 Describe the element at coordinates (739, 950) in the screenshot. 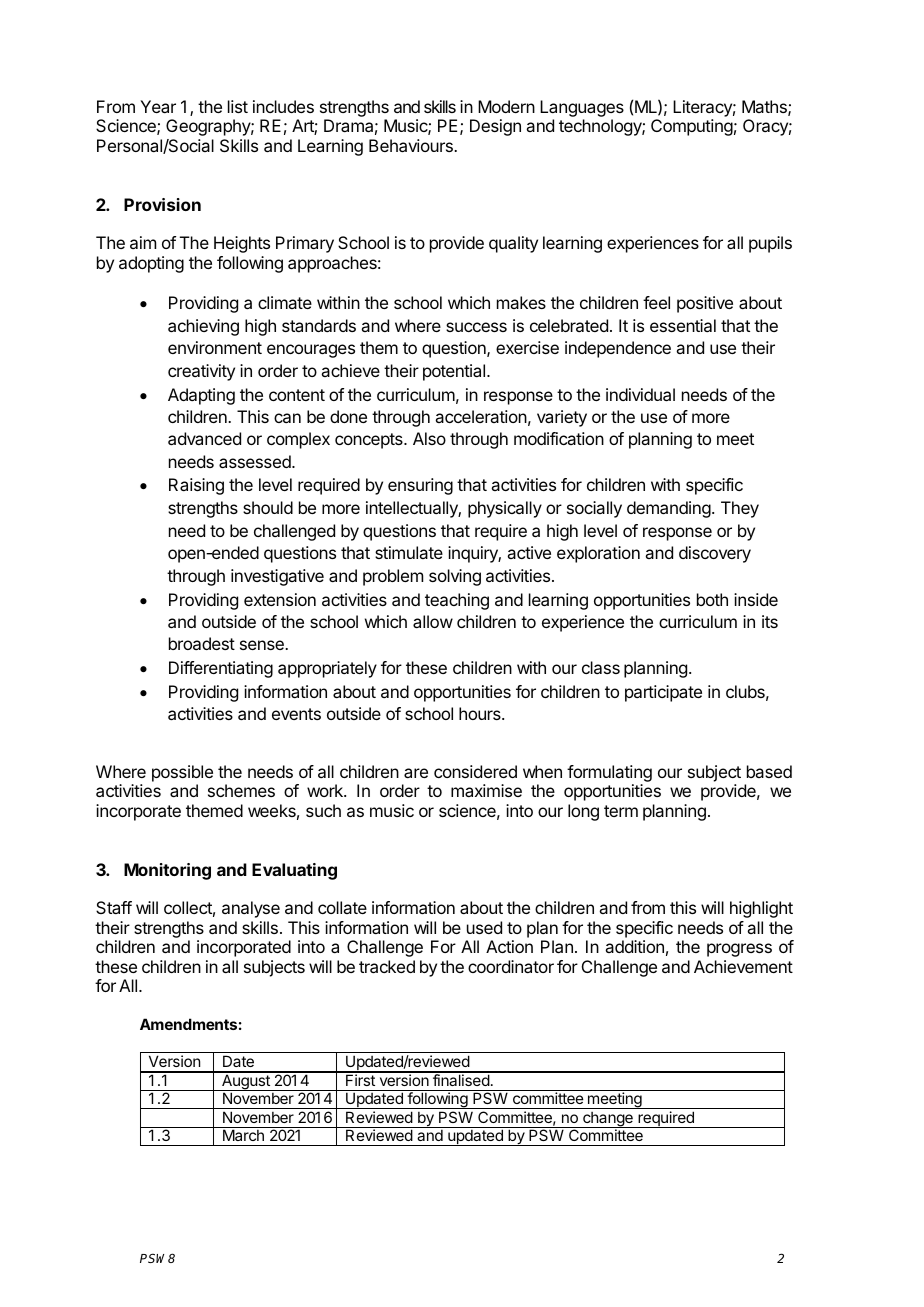

I see `progress` at that location.
